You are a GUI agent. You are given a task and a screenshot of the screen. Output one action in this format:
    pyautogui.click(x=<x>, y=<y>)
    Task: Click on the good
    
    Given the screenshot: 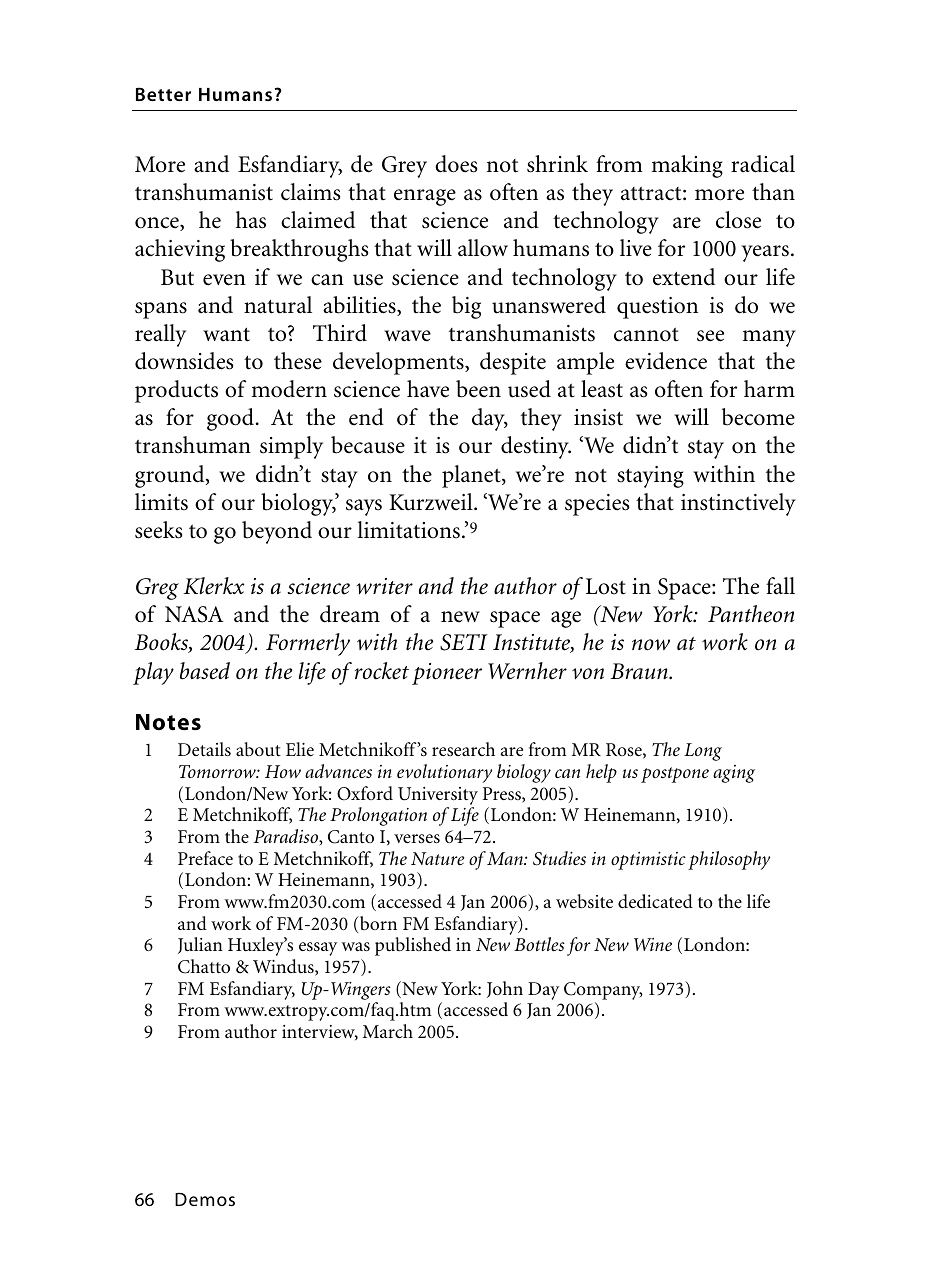 What is the action you would take?
    pyautogui.click(x=230, y=419)
